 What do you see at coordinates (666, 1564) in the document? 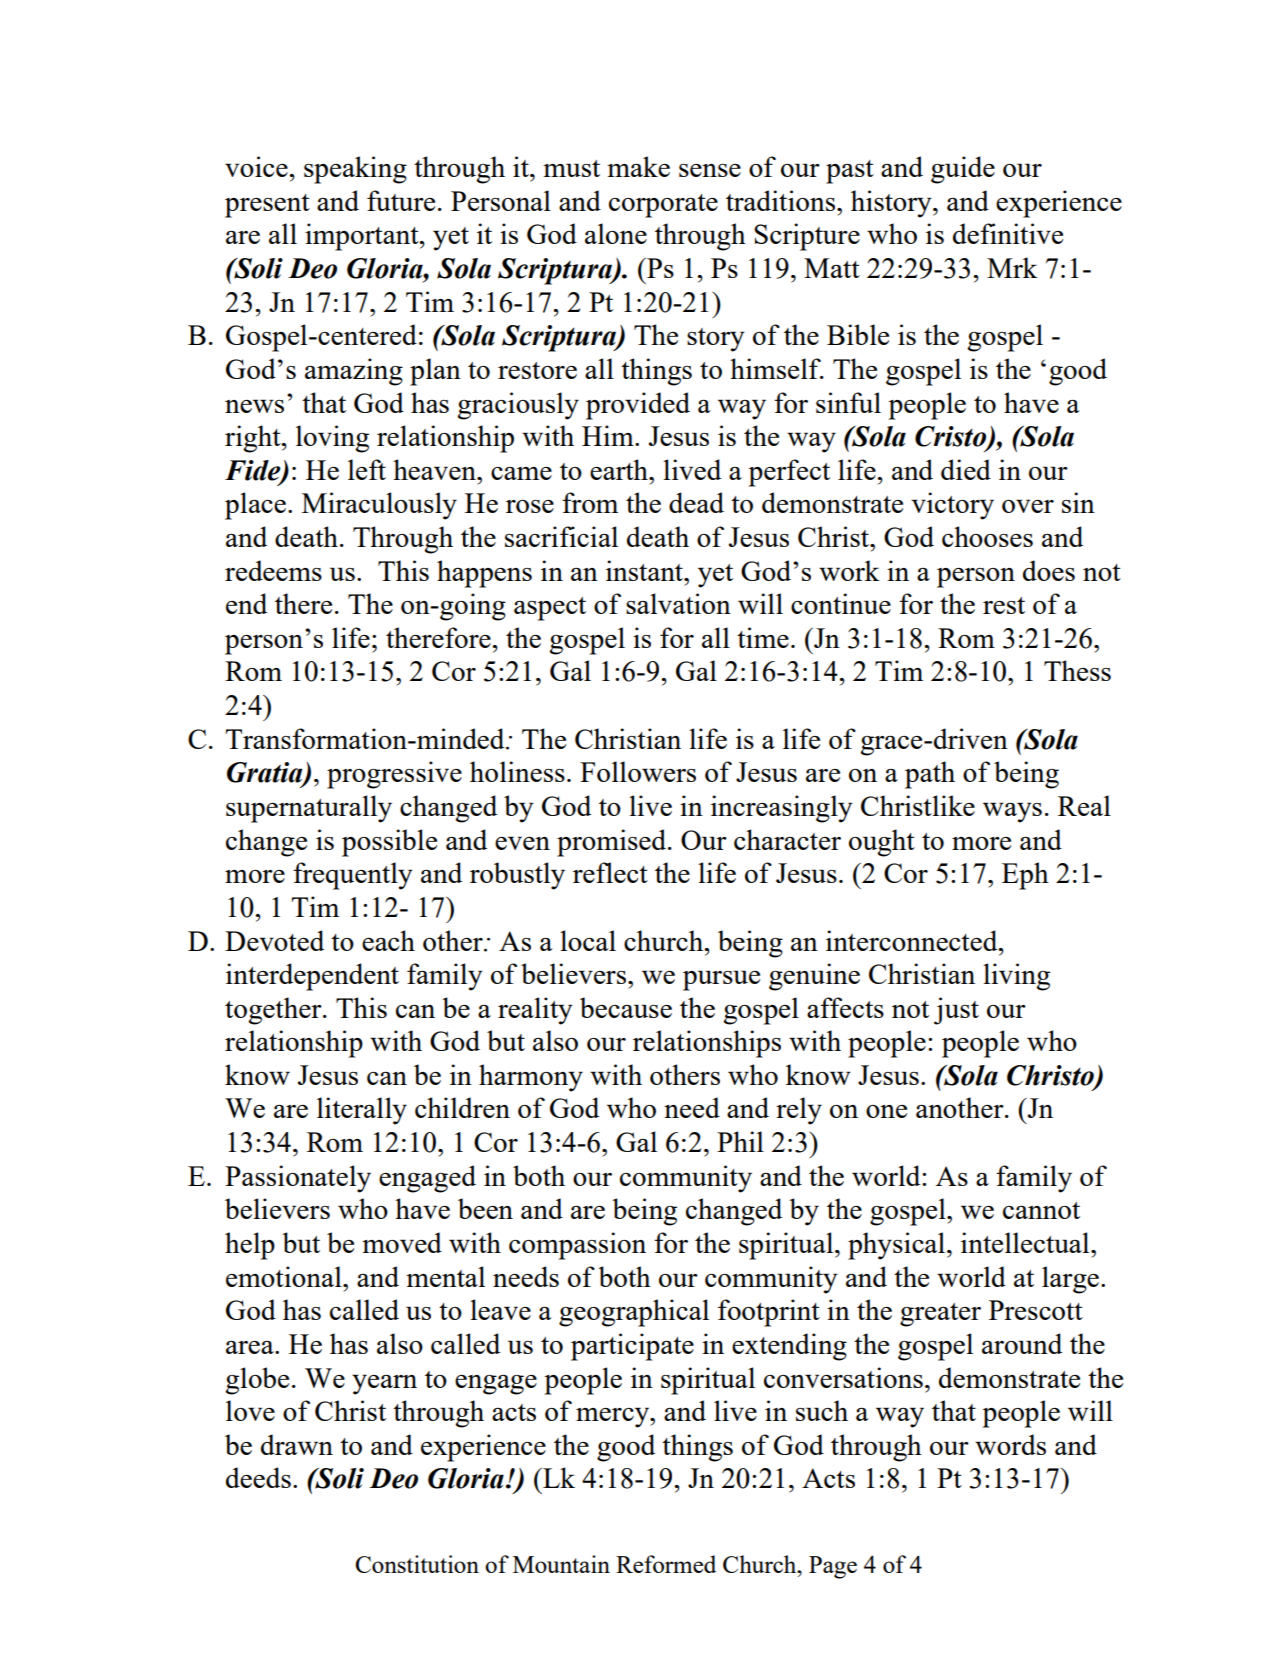
I see `Reformed` at bounding box center [666, 1564].
